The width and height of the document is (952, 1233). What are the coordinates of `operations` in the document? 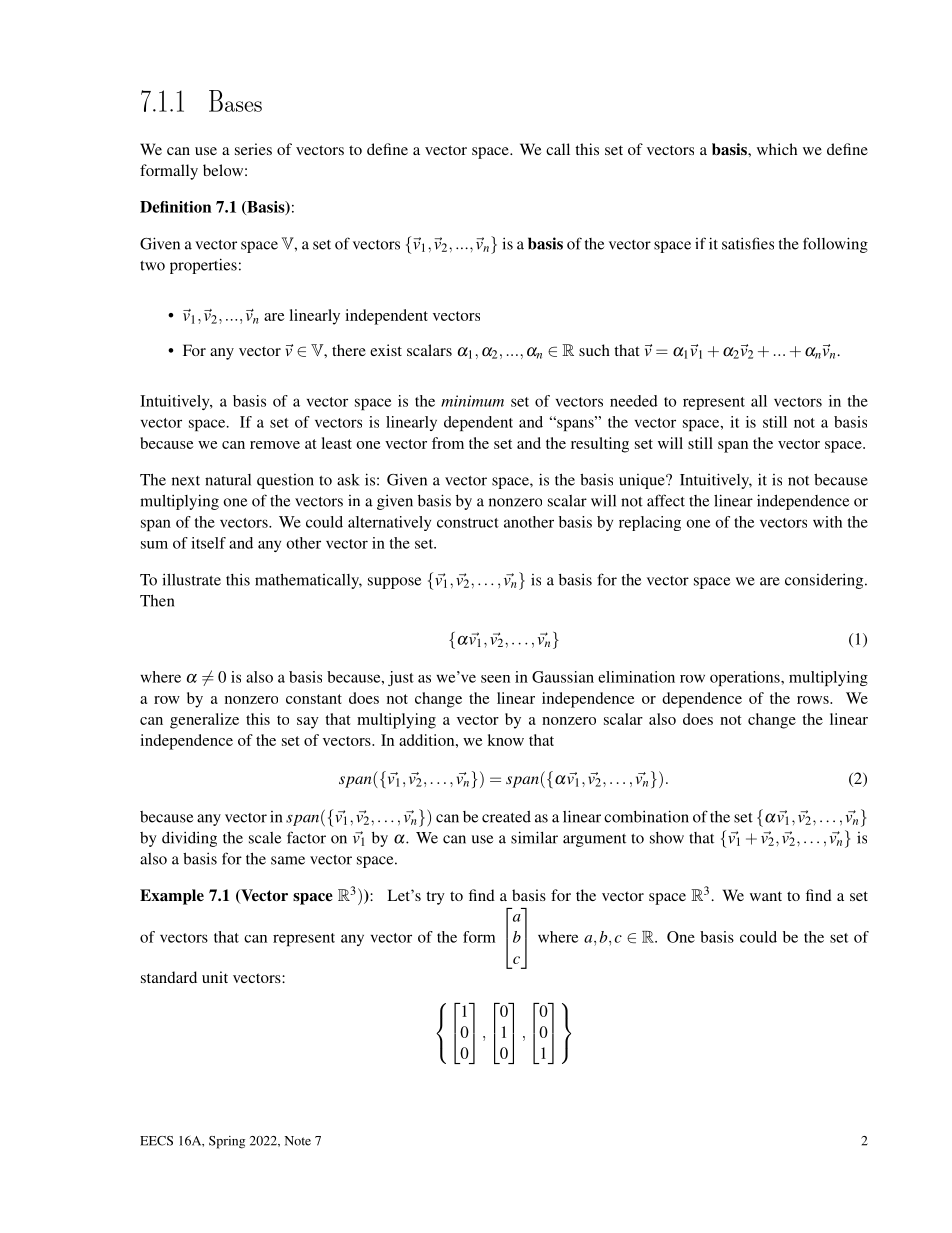 It's located at (746, 678).
